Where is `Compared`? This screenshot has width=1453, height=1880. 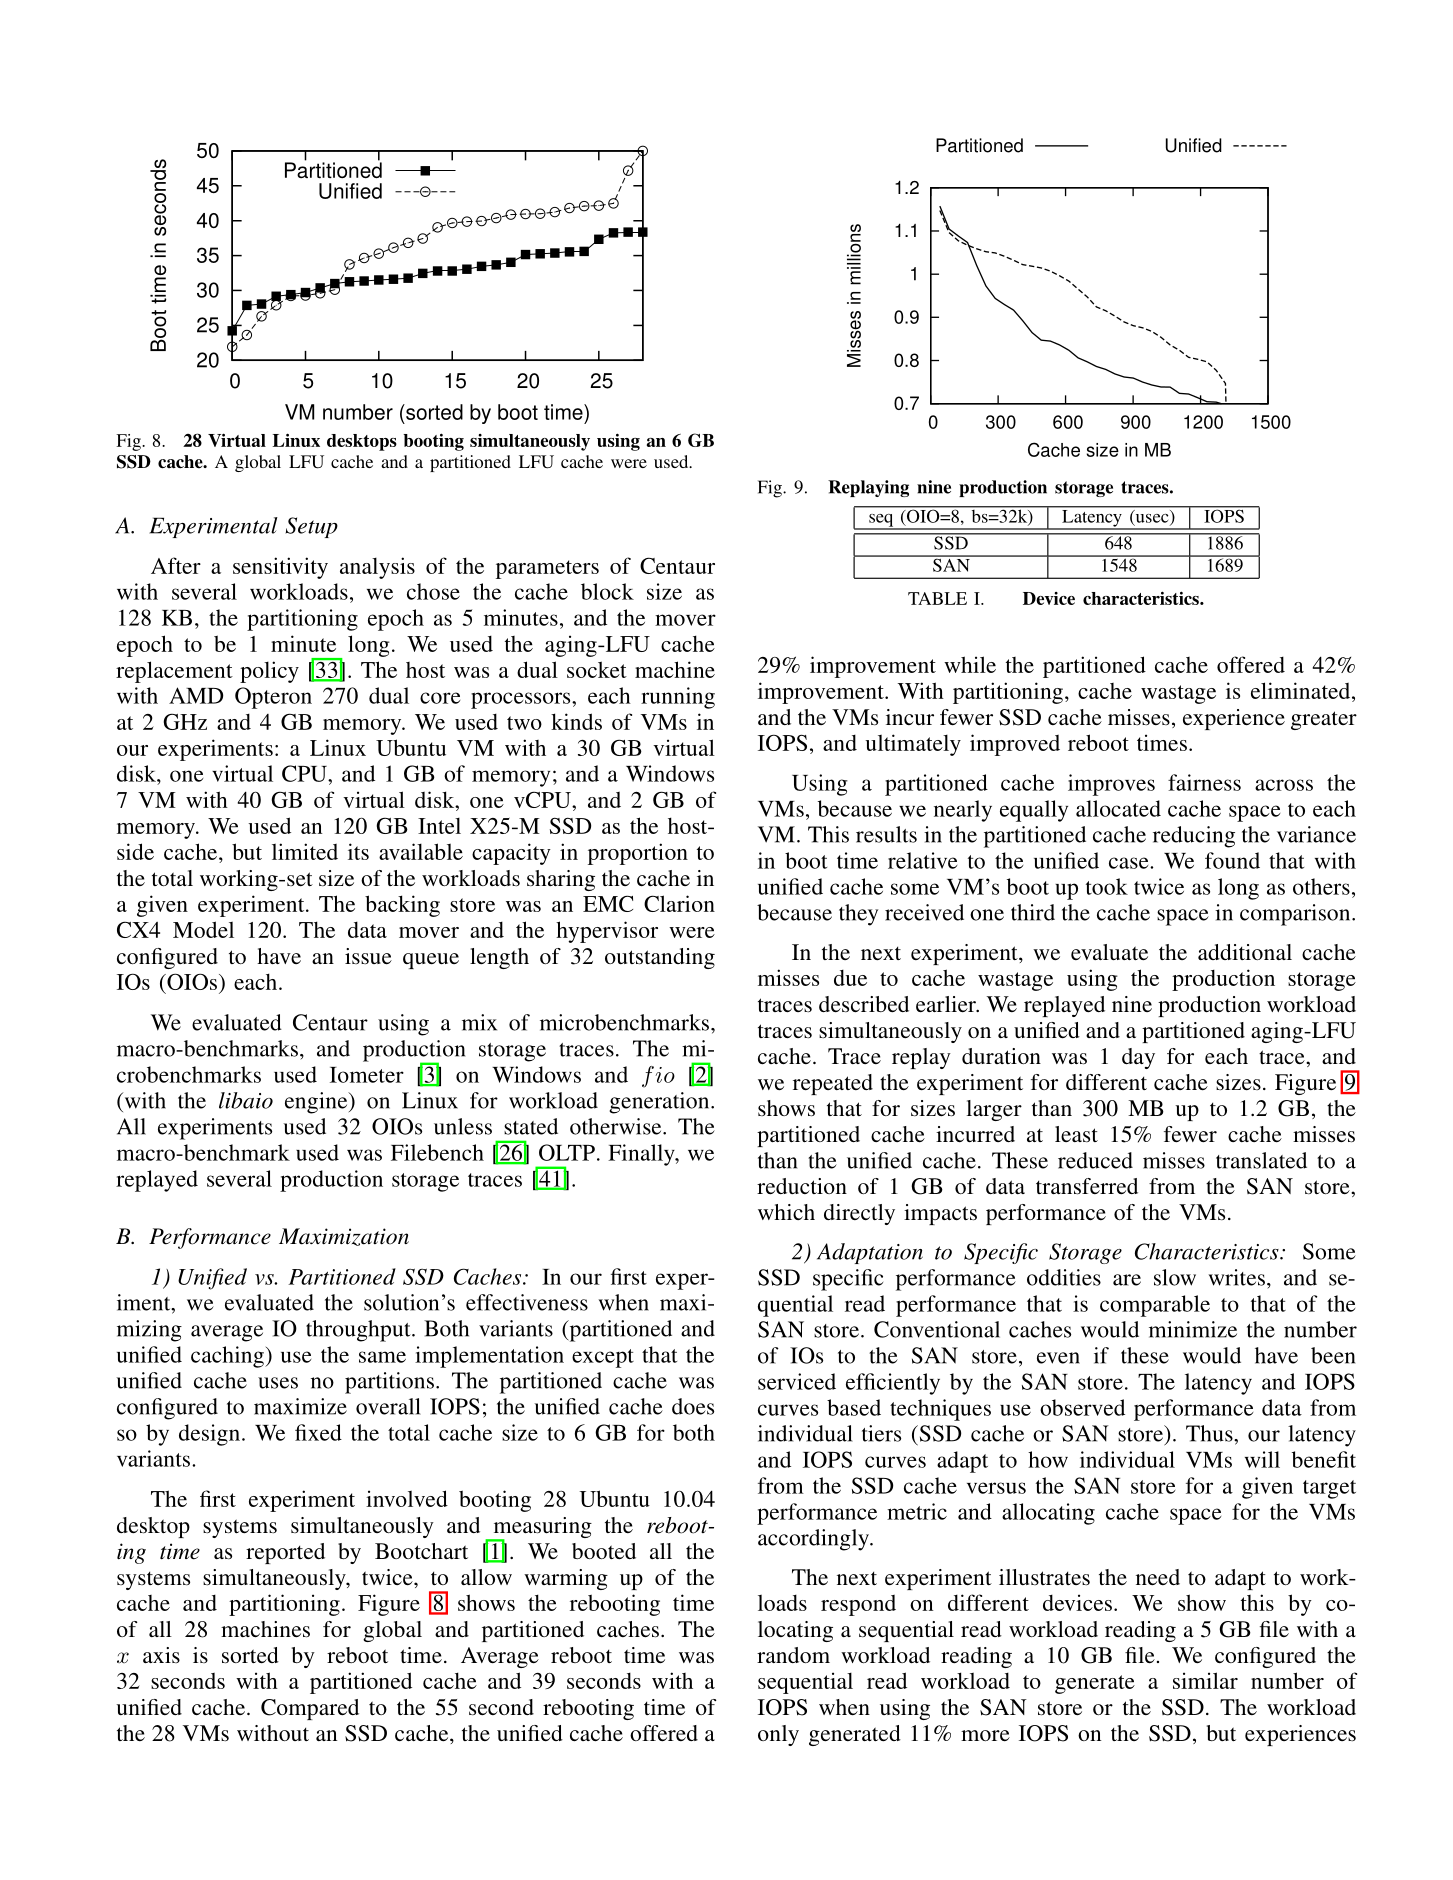
Compared is located at coordinates (310, 1709).
